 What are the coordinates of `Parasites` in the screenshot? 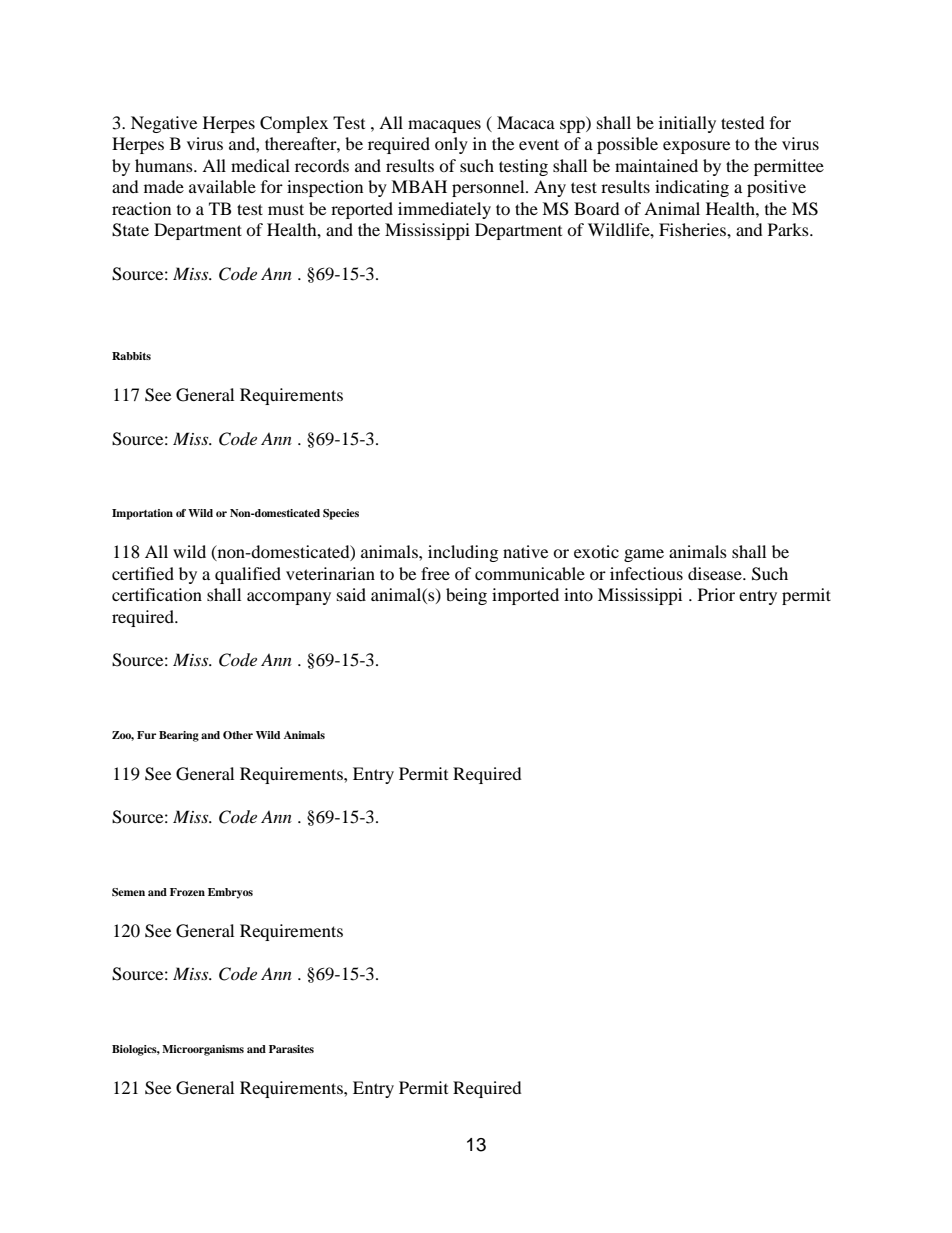 It's located at (291, 1049).
